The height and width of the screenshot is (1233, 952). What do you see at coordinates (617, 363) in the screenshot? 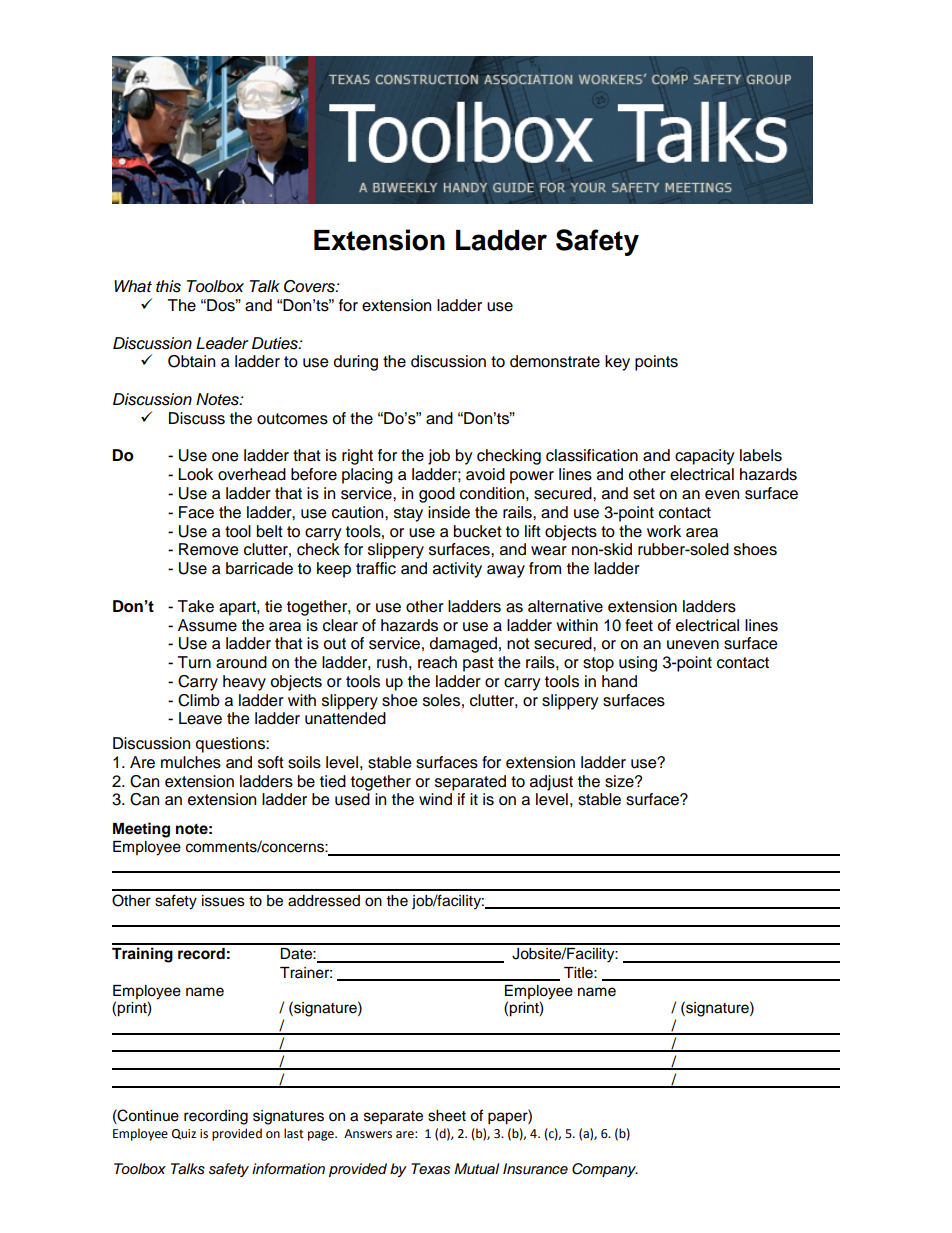
I see `key` at bounding box center [617, 363].
